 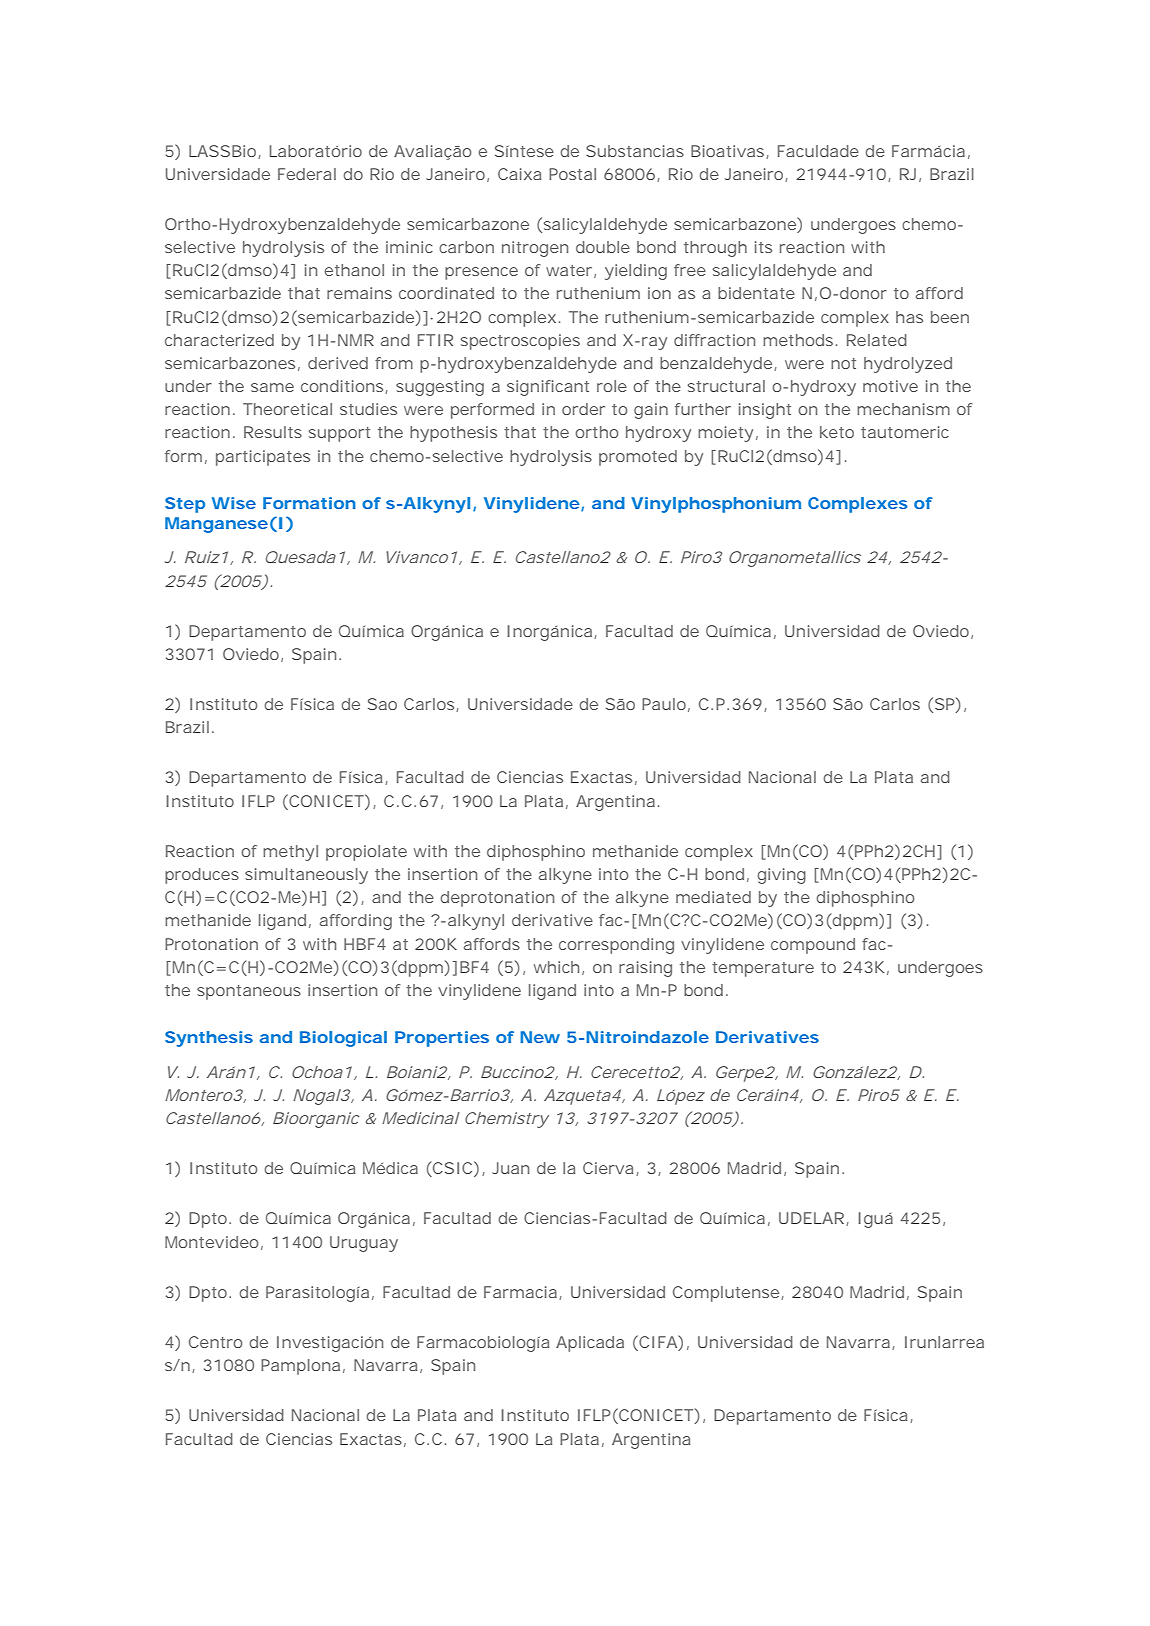 I want to click on Federal, so click(x=307, y=174).
